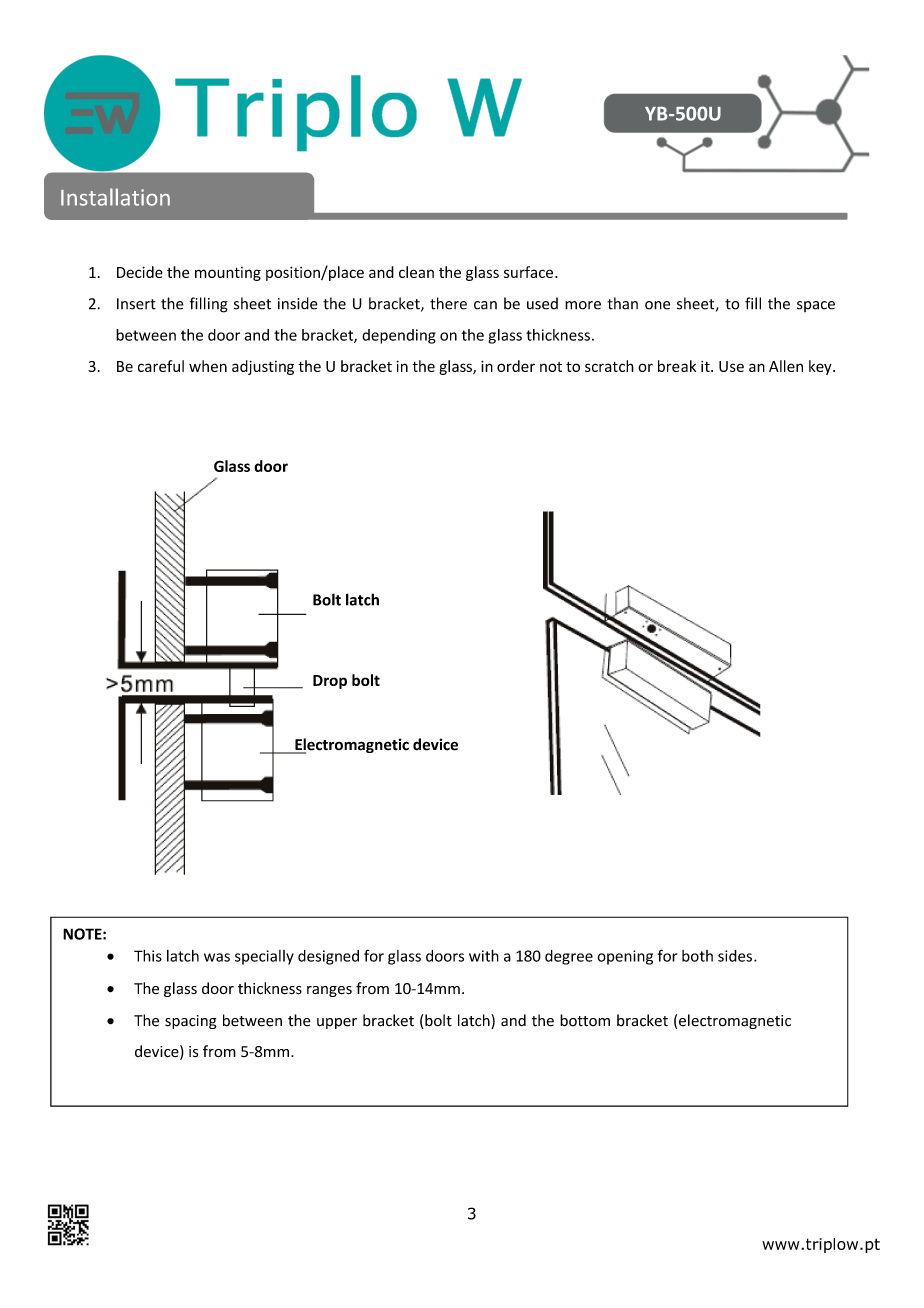 This screenshot has height=1308, width=924. I want to click on with, so click(484, 955).
